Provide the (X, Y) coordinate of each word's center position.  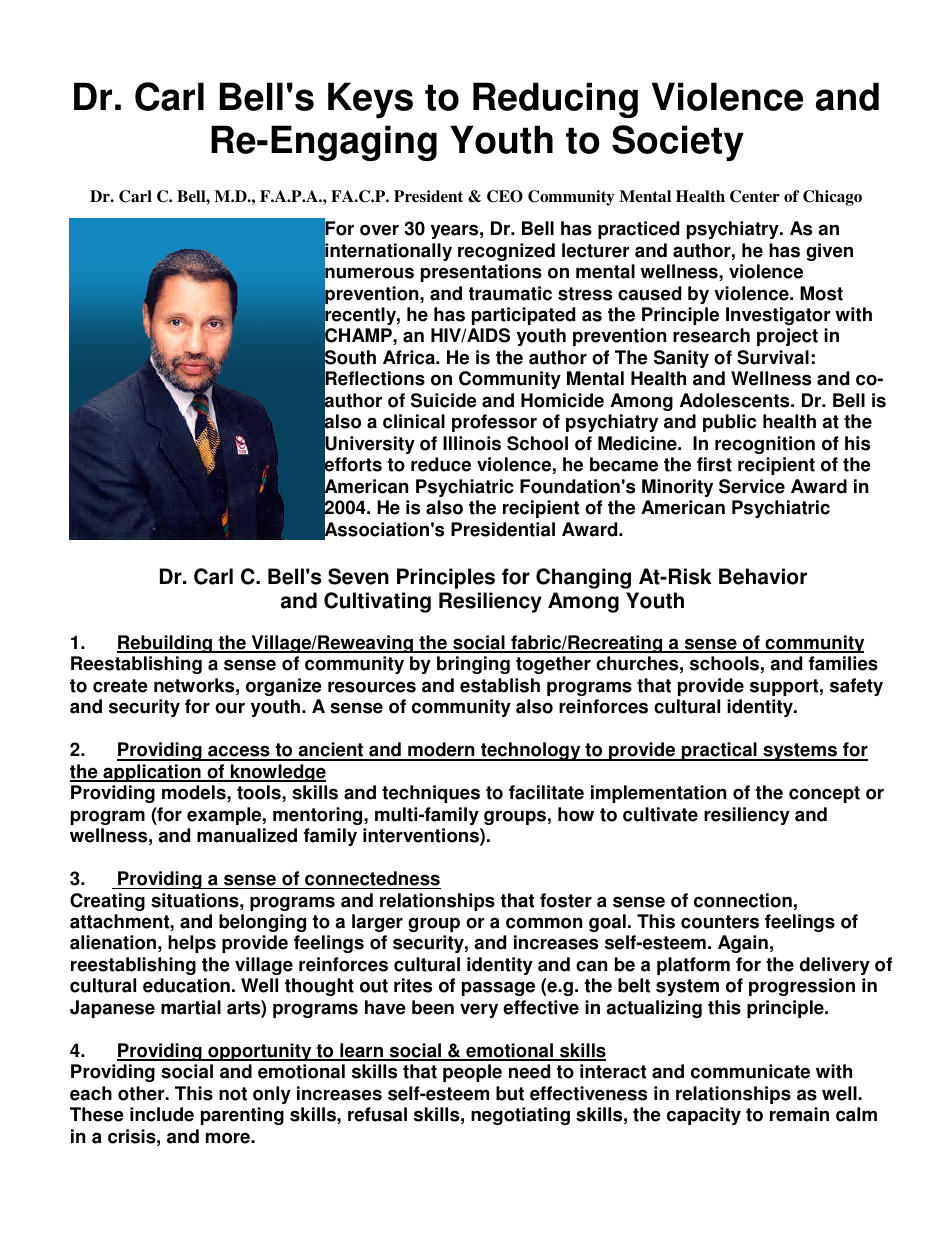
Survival (773, 357)
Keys (370, 100)
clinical (414, 421)
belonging (262, 923)
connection (743, 900)
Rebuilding (166, 644)
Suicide (444, 400)
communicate (750, 1071)
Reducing (555, 100)
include (162, 1114)
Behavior (763, 576)
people (472, 1073)
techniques (431, 794)
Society (678, 143)
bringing (473, 665)
